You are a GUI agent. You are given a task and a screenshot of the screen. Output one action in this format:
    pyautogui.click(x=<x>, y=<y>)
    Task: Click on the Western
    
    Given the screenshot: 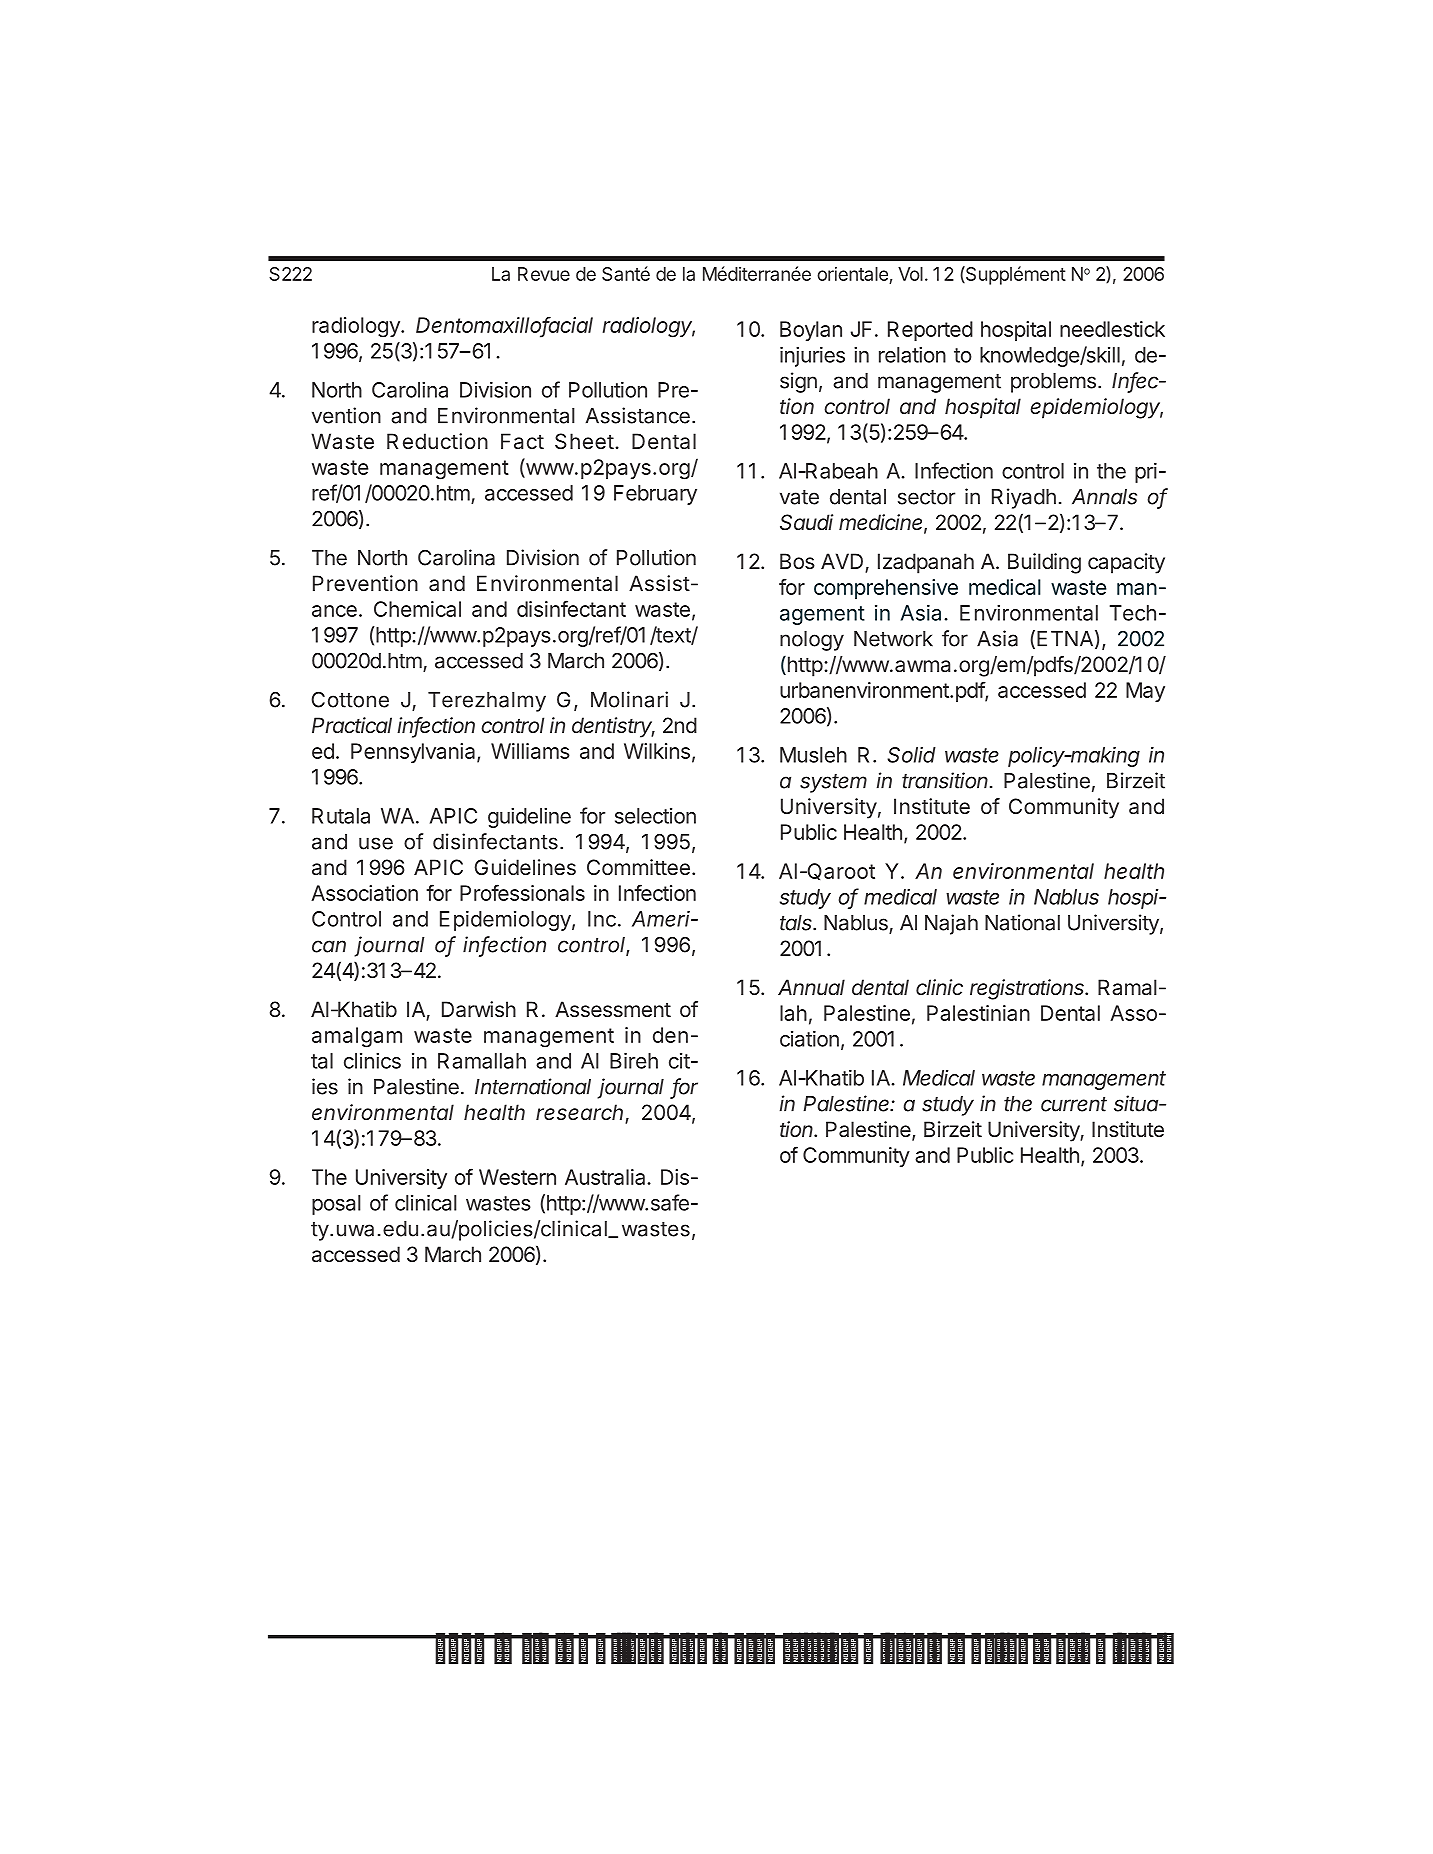 What is the action you would take?
    pyautogui.click(x=517, y=1177)
